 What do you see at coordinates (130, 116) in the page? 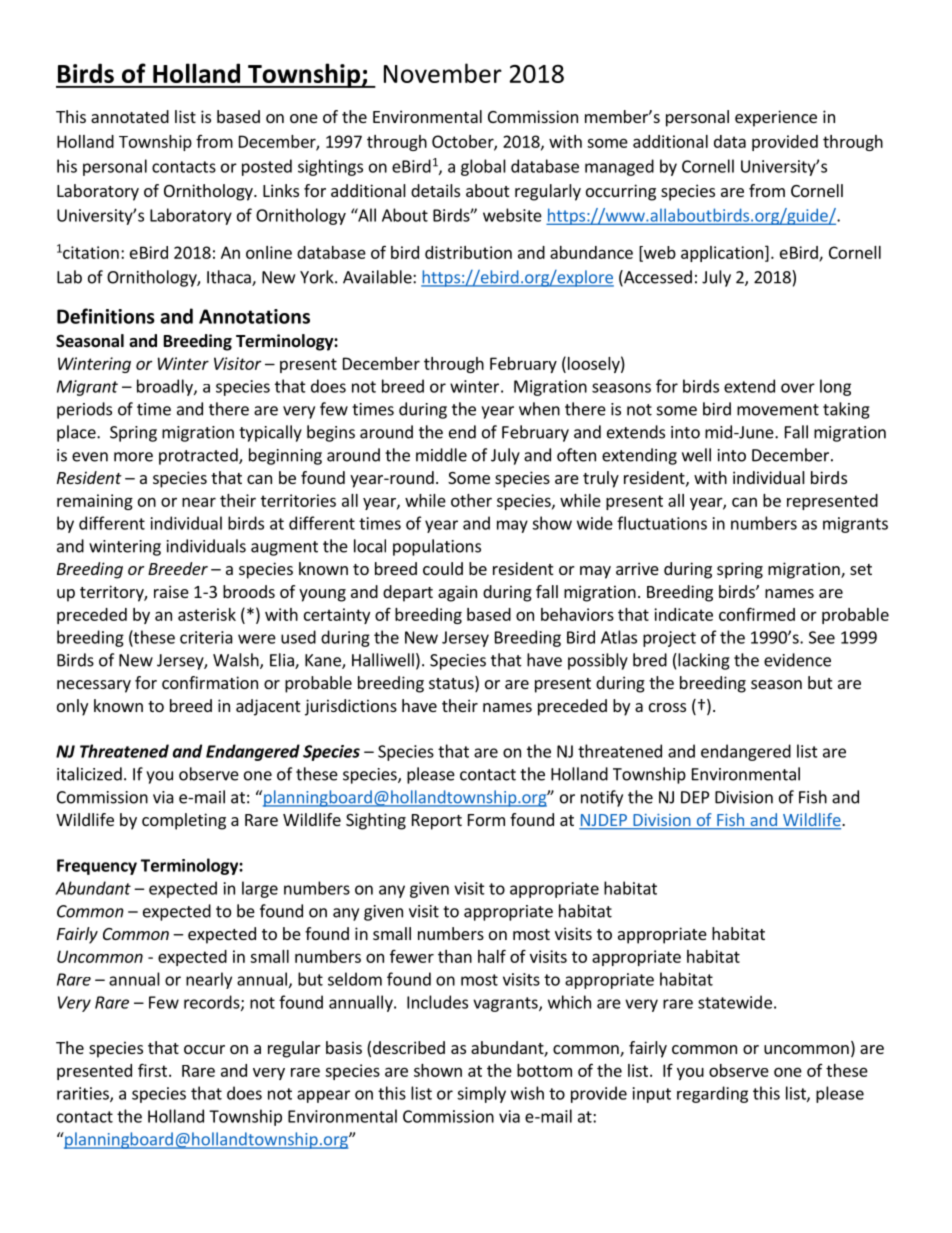
I see `annotated` at bounding box center [130, 116].
